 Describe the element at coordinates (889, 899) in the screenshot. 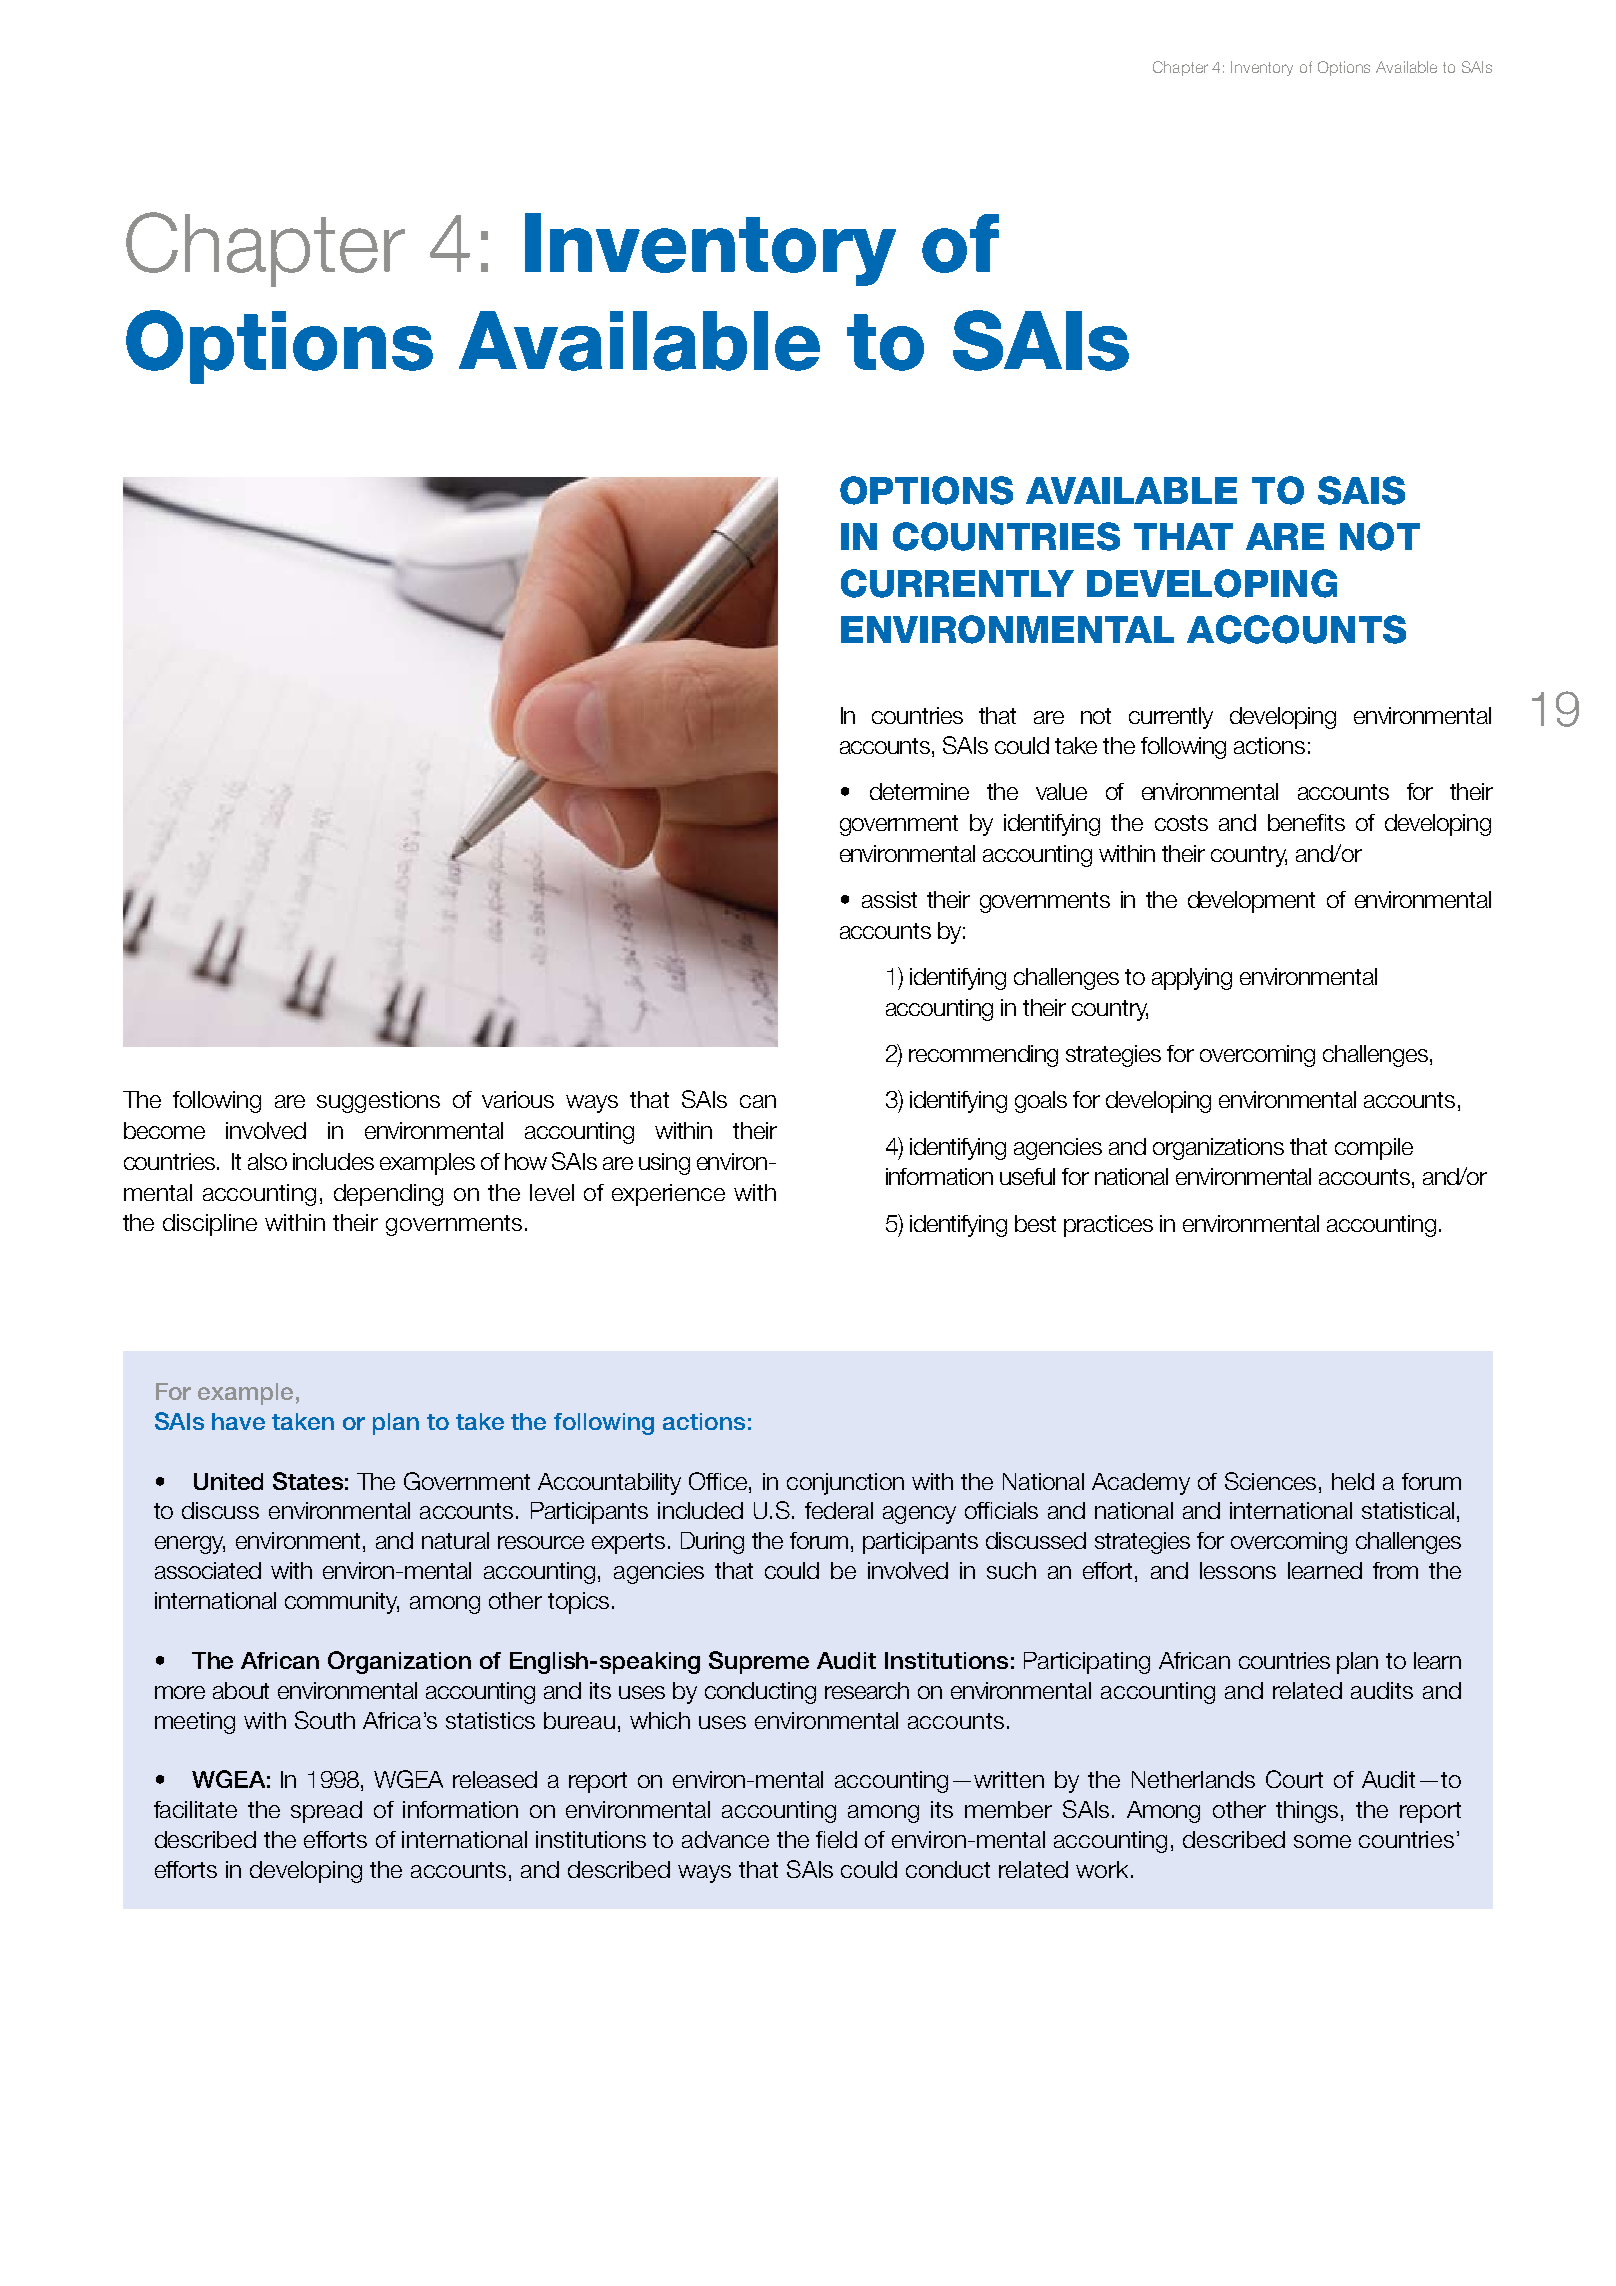

I see `assist` at that location.
